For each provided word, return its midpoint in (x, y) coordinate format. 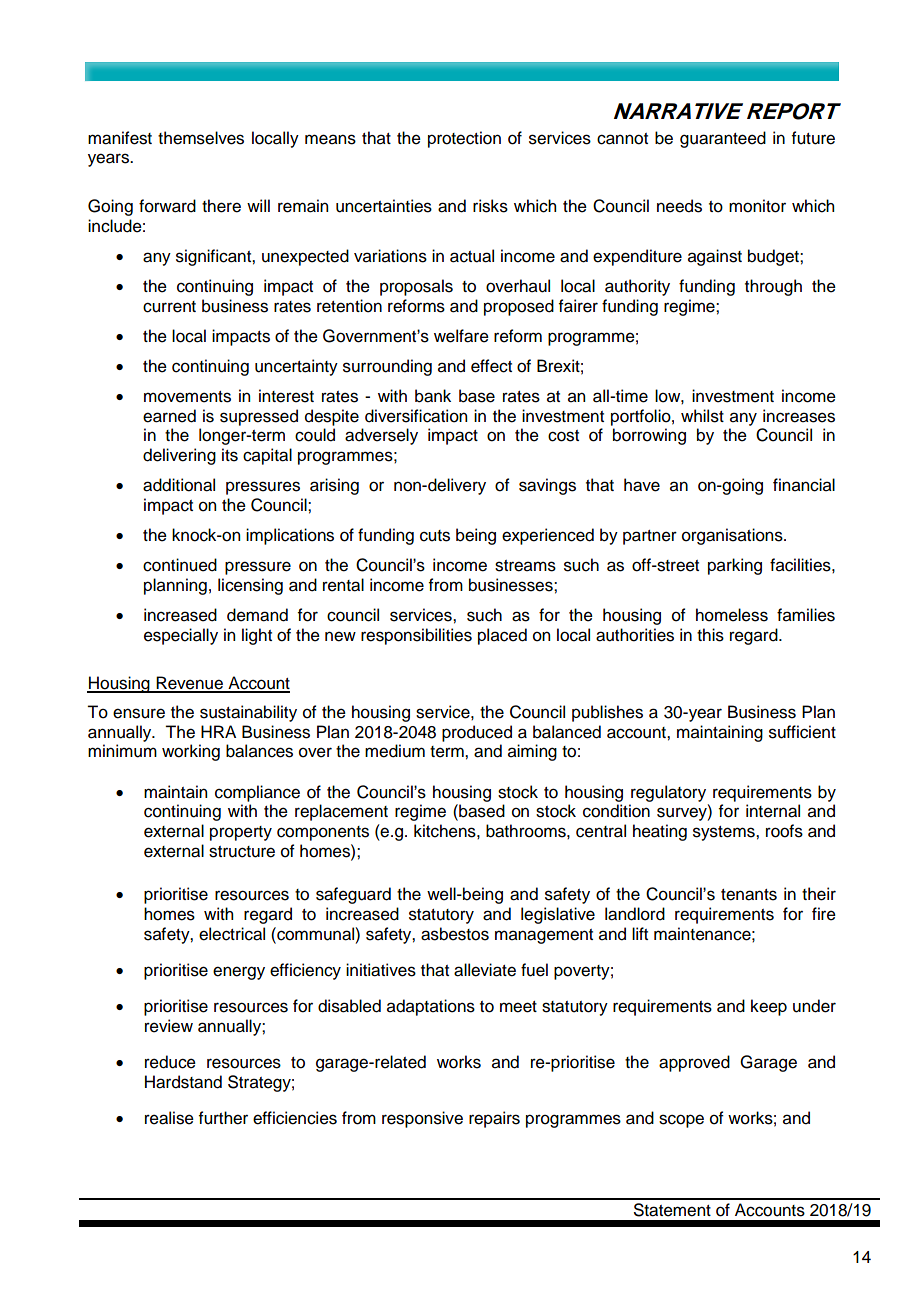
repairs (494, 1119)
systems (725, 833)
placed (502, 636)
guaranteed (723, 139)
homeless (732, 615)
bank (433, 396)
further (223, 1118)
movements (187, 397)
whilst (702, 416)
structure (242, 852)
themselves (201, 138)
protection (464, 139)
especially (181, 636)
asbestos (455, 934)
